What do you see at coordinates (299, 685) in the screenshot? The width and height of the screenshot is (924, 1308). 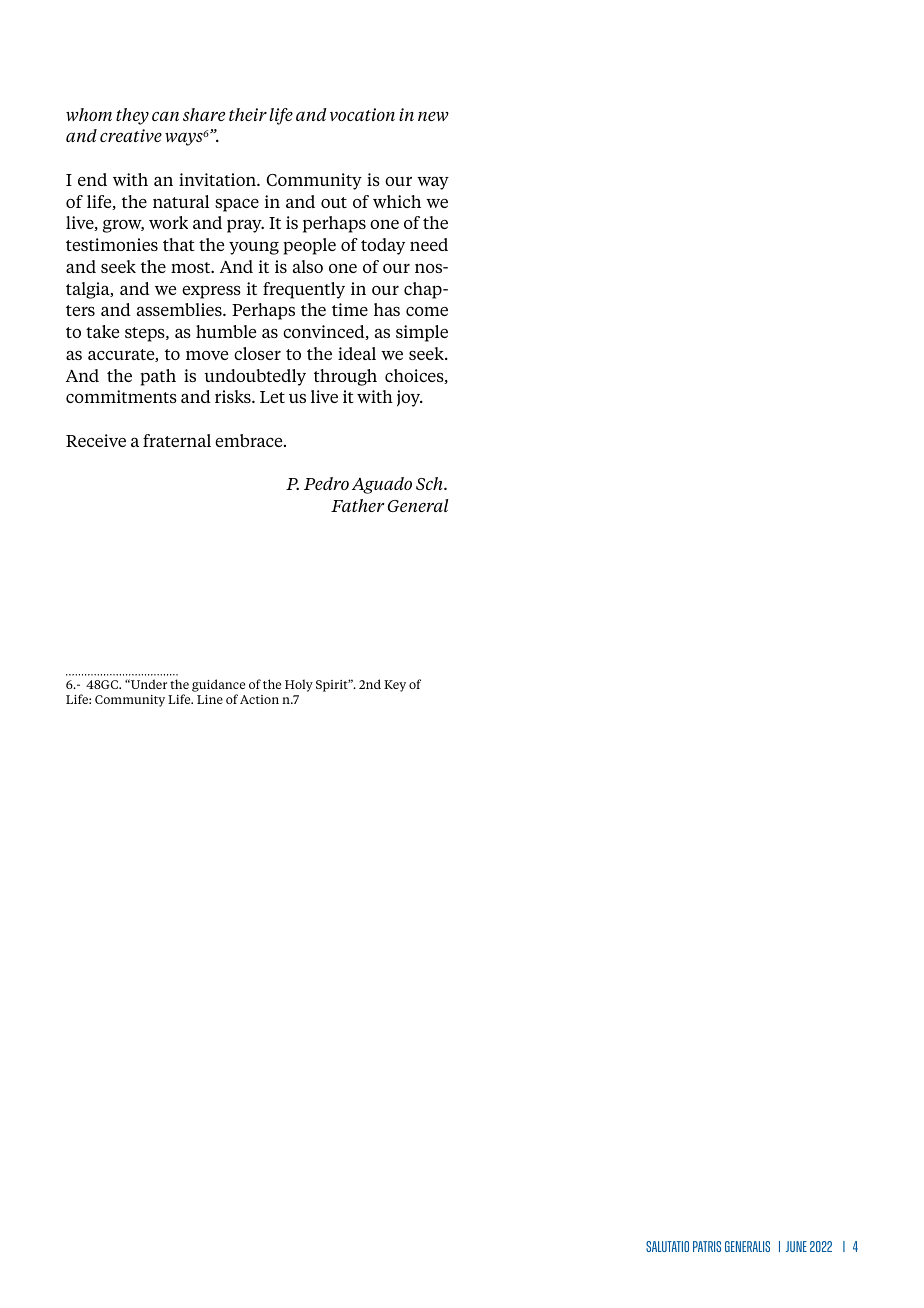 I see `Holy` at bounding box center [299, 685].
